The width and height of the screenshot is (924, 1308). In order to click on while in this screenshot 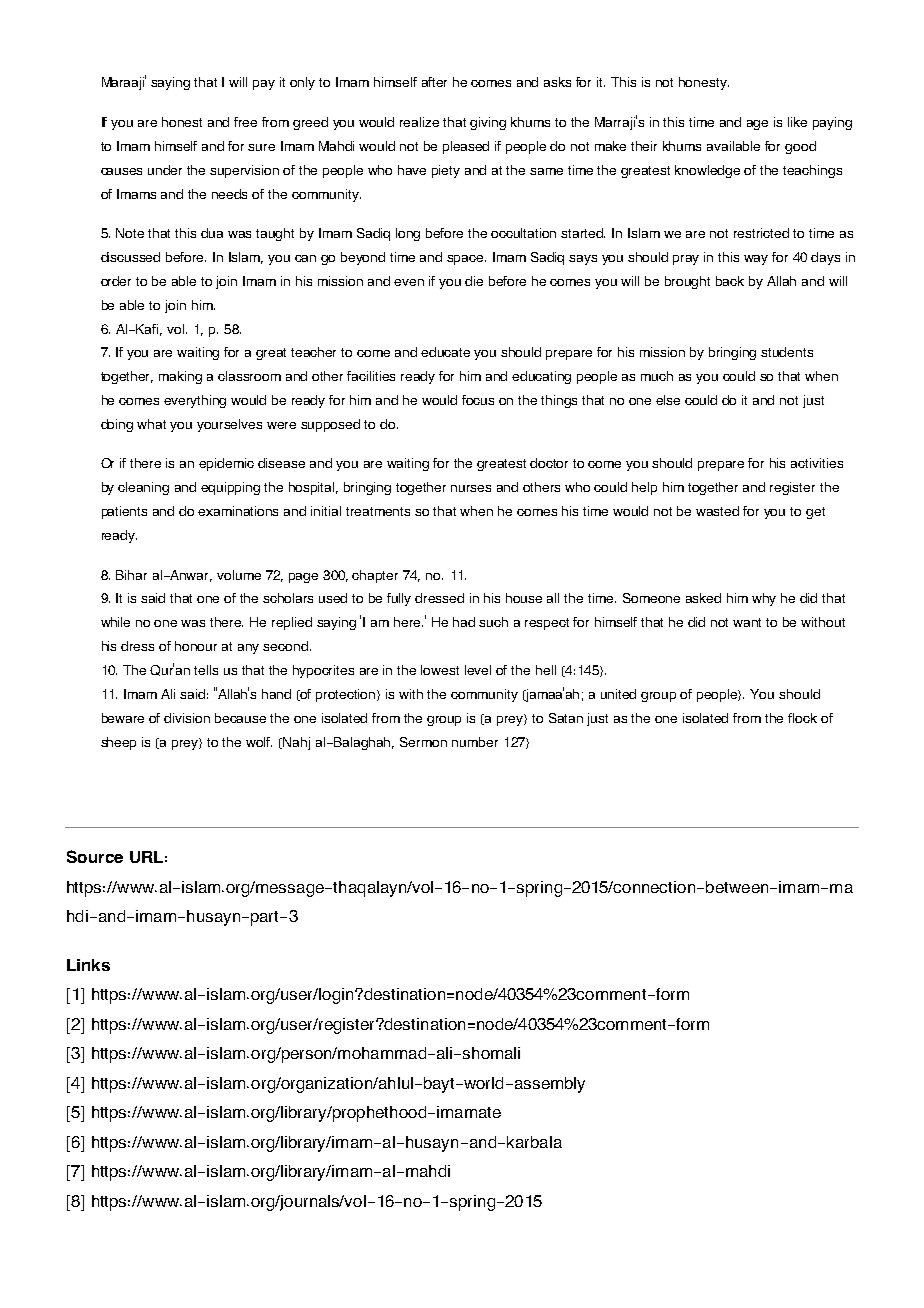, I will do `click(115, 622)`.
